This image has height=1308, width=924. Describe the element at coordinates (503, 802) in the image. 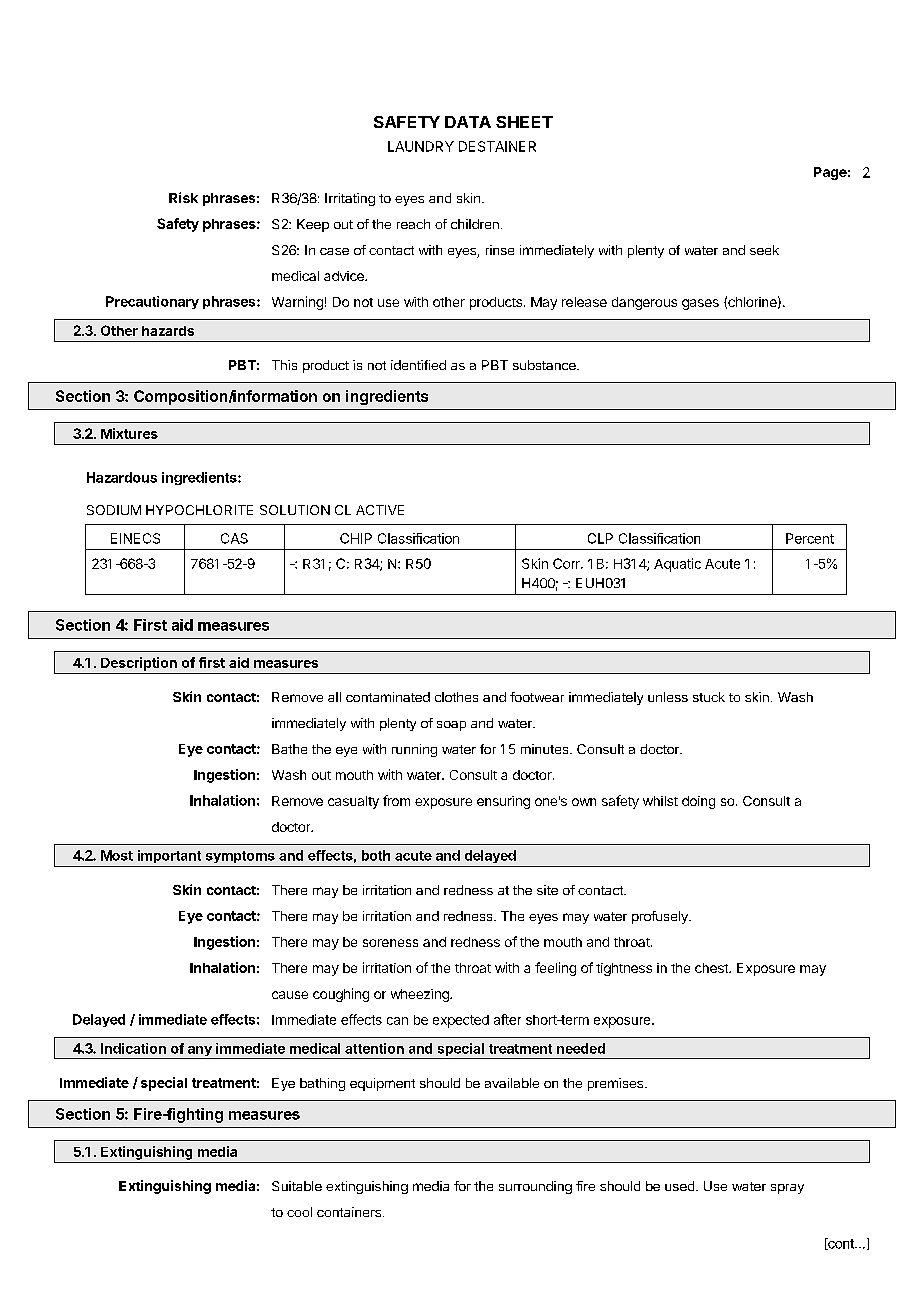

I see `ensuring` at that location.
